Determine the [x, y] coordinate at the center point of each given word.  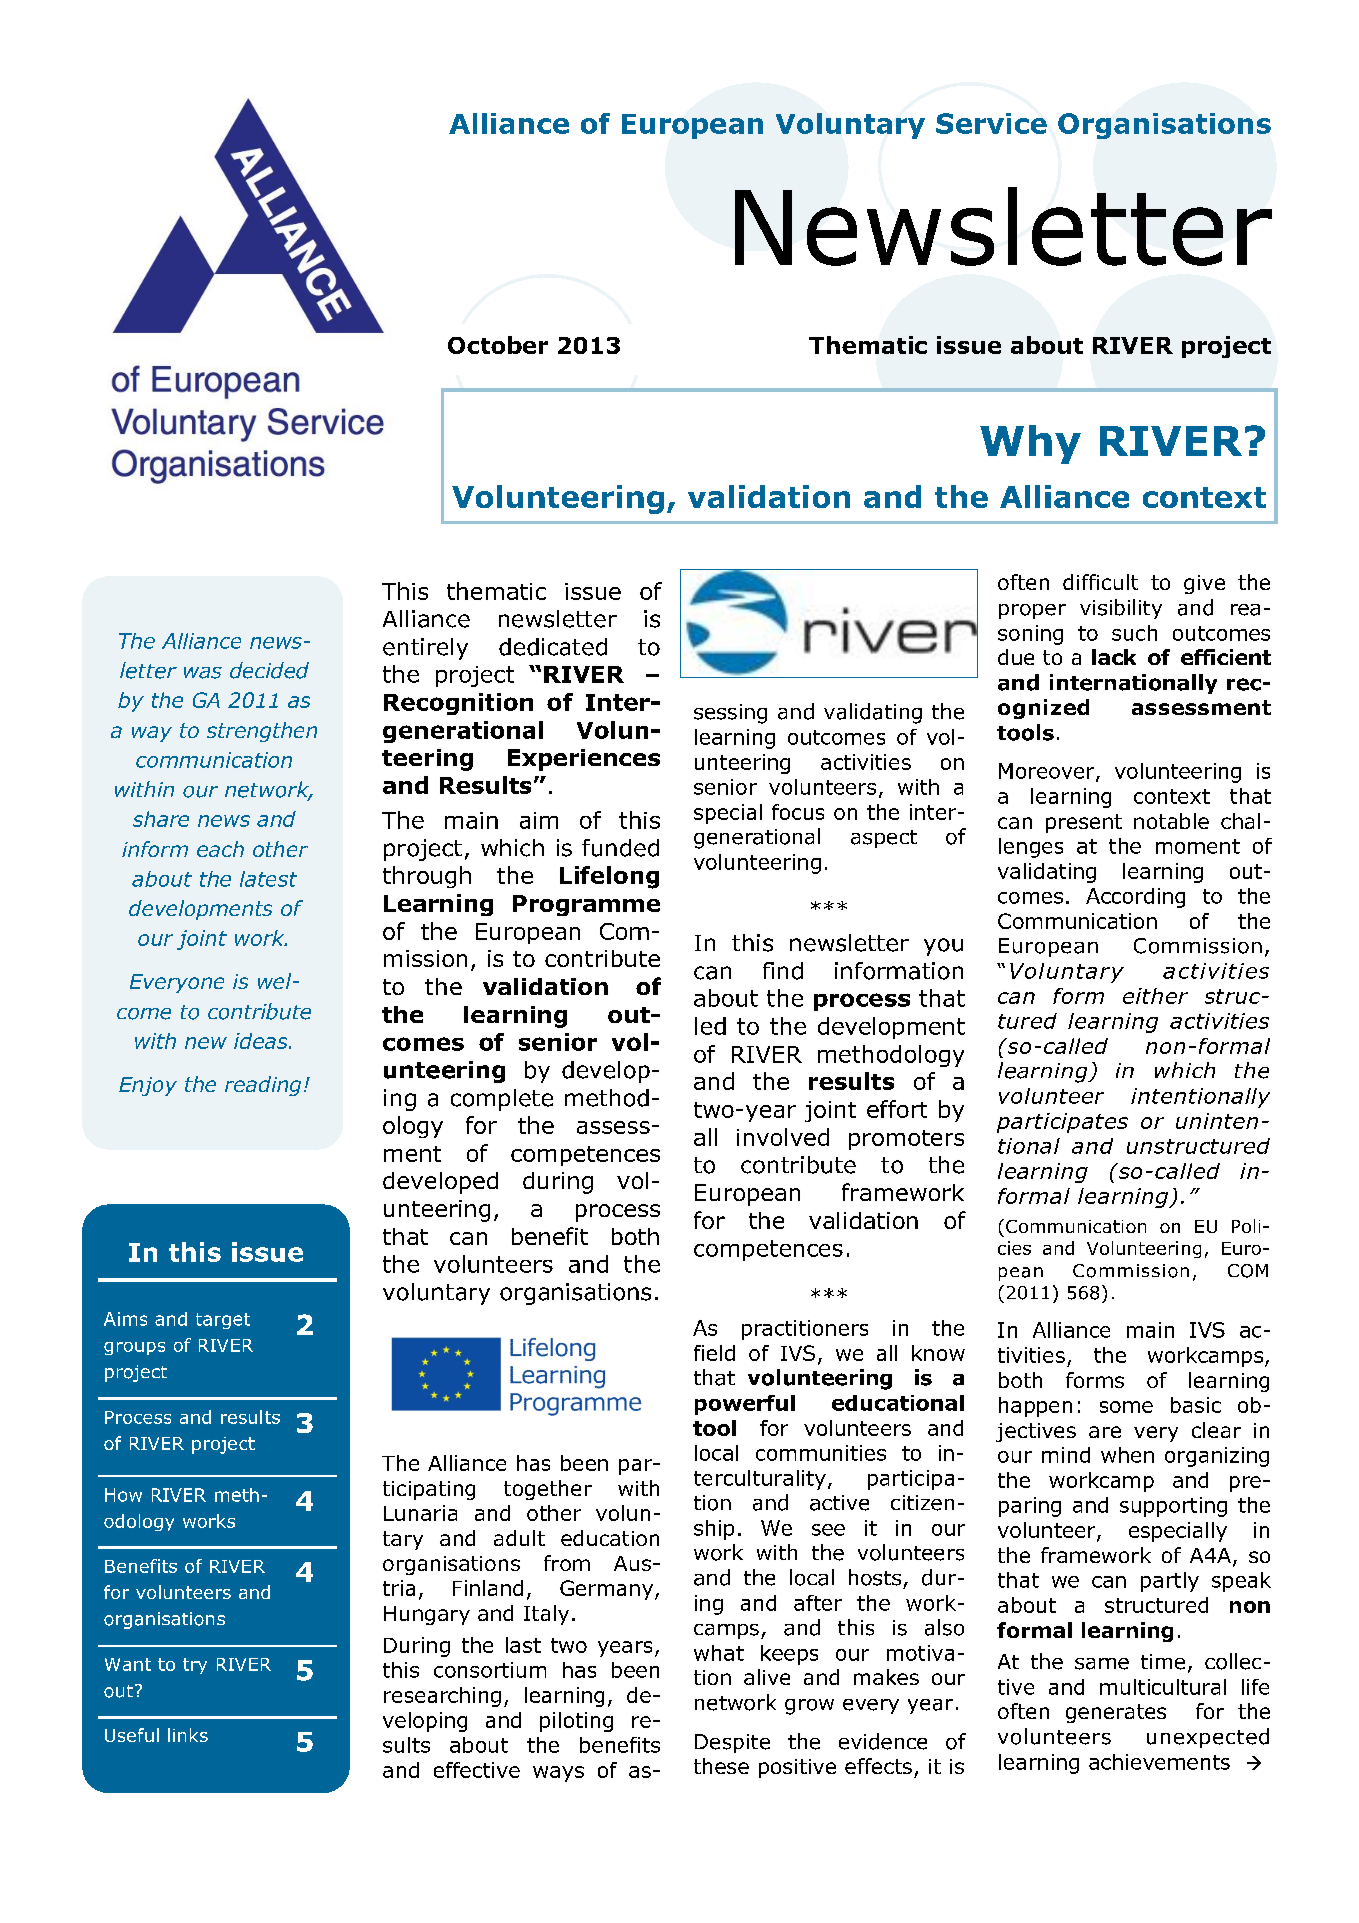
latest [268, 879]
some [1126, 1407]
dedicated [553, 647]
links [188, 1735]
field [714, 1353]
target [223, 1321]
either [1155, 996]
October [498, 345]
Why [1030, 444]
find [783, 971]
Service [991, 123]
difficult [1100, 582]
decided [269, 670]
